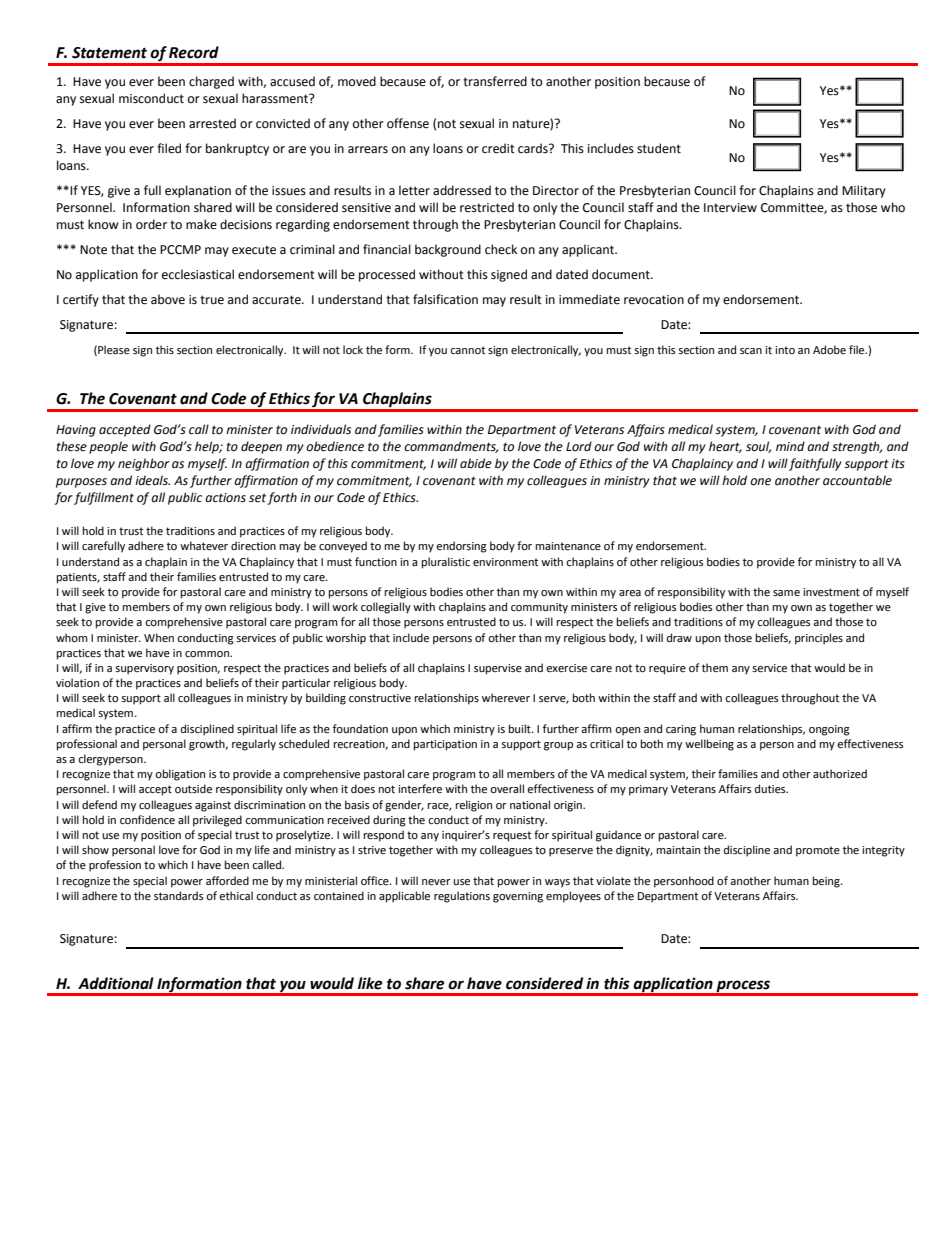 The image size is (952, 1233). Describe the element at coordinates (659, 148) in the image. I see `student` at that location.
